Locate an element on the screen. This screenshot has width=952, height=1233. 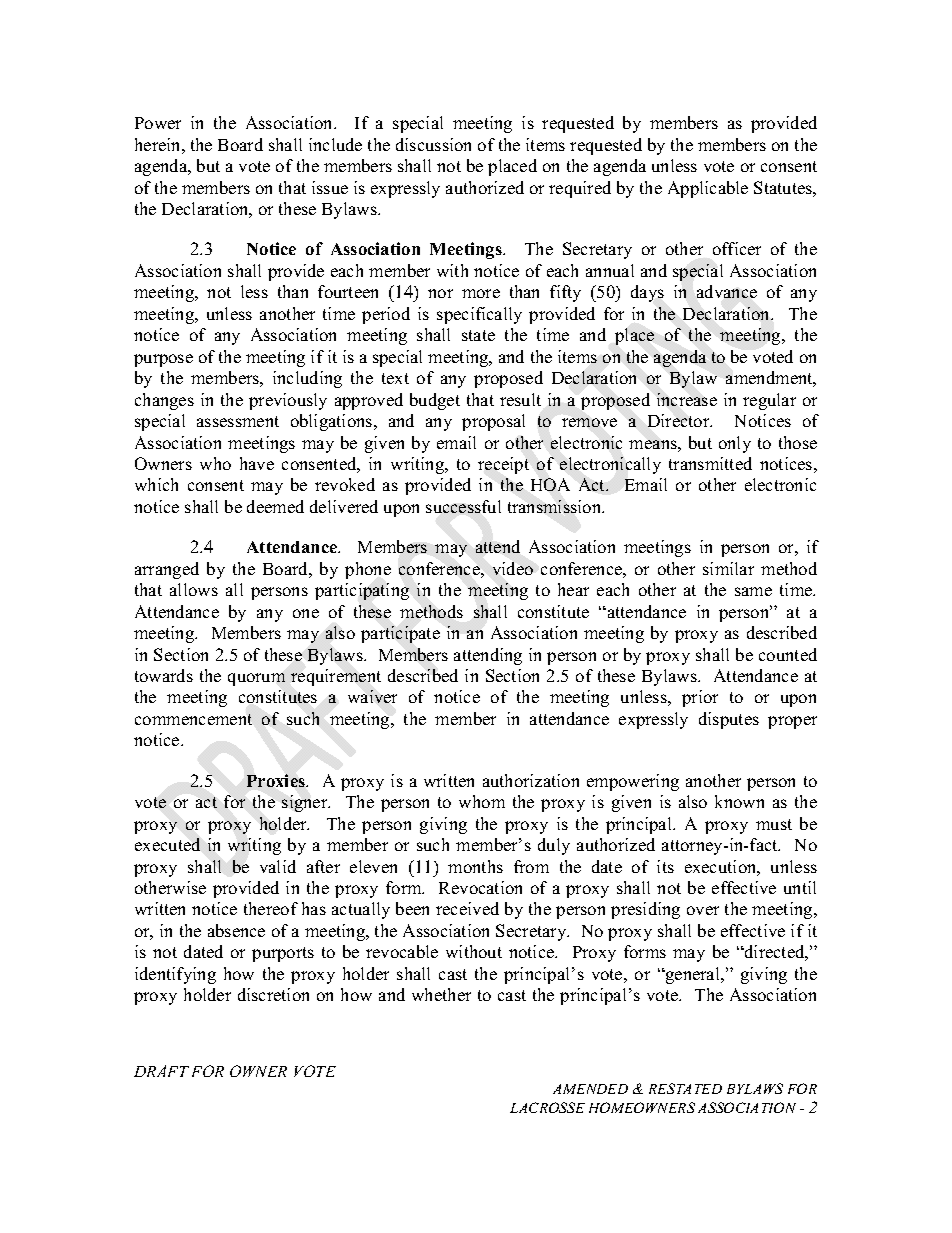
allows is located at coordinates (194, 589).
